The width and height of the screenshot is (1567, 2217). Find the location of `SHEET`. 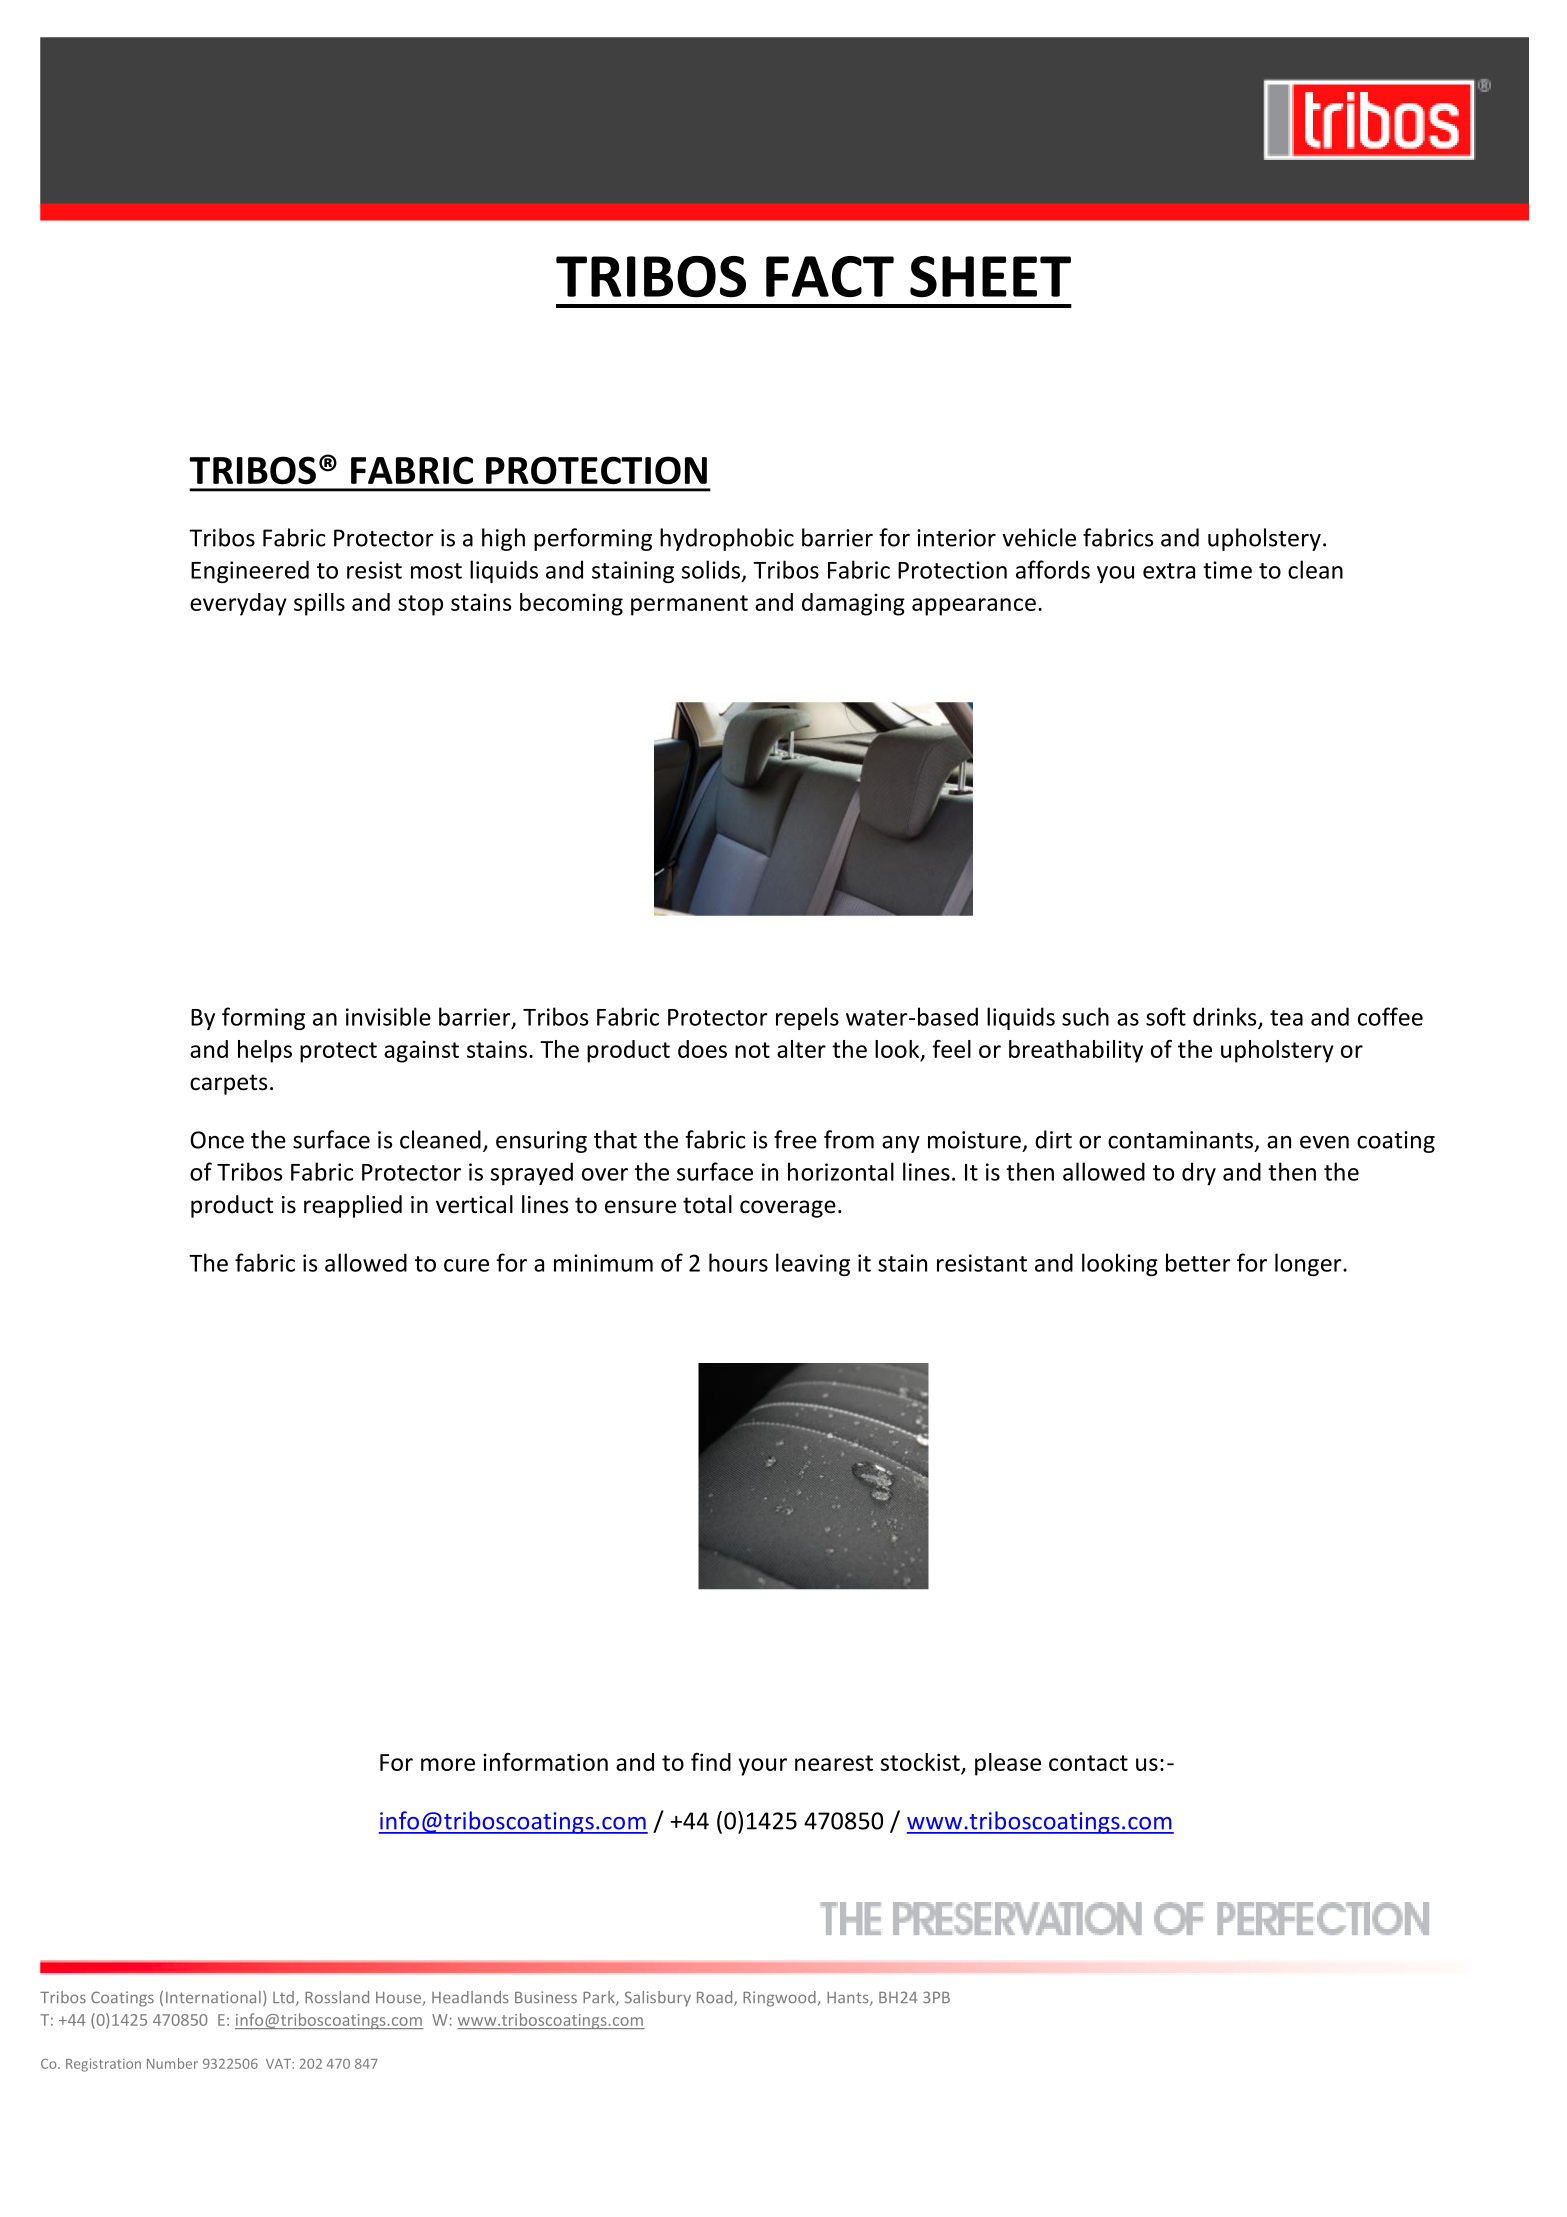

SHEET is located at coordinates (990, 277).
